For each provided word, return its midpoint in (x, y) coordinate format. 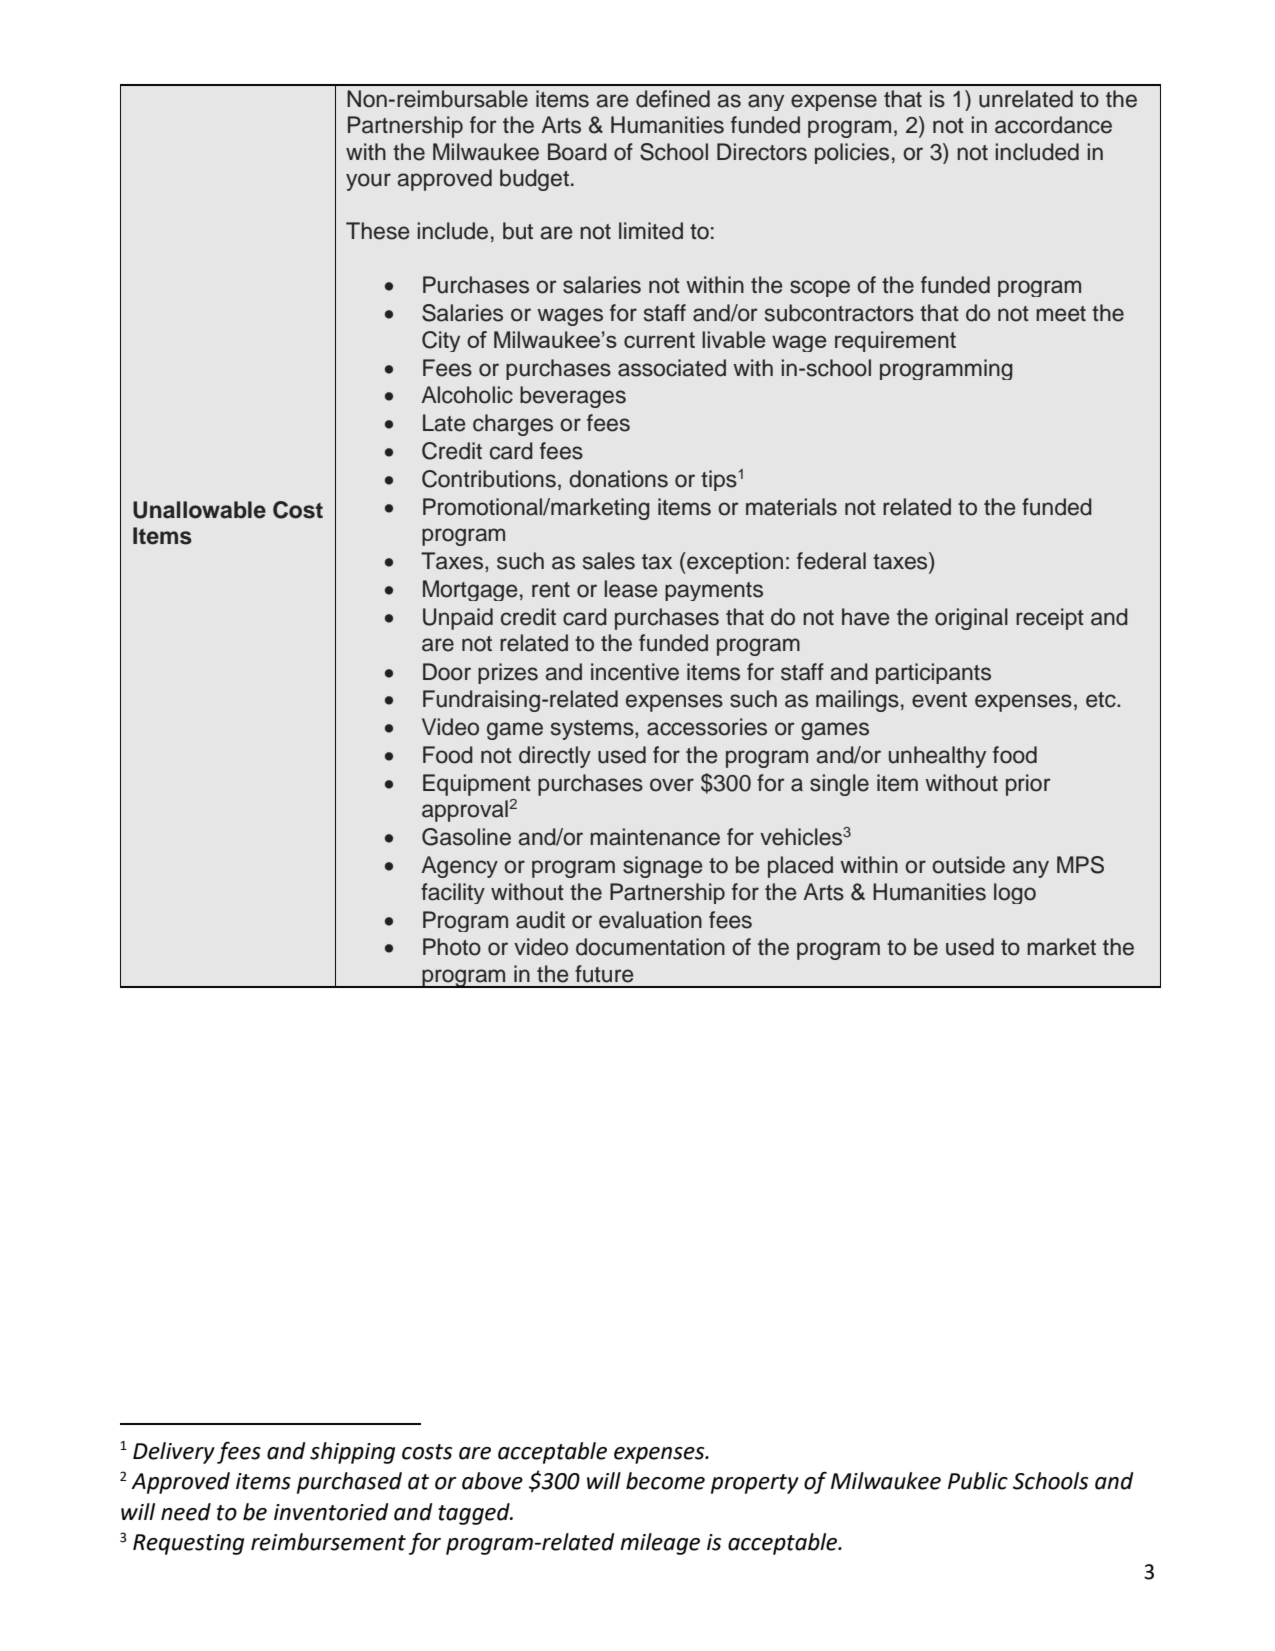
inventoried (331, 1512)
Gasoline (466, 837)
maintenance (655, 837)
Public (978, 1481)
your (368, 182)
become (665, 1481)
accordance (1053, 125)
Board (577, 152)
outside (968, 865)
